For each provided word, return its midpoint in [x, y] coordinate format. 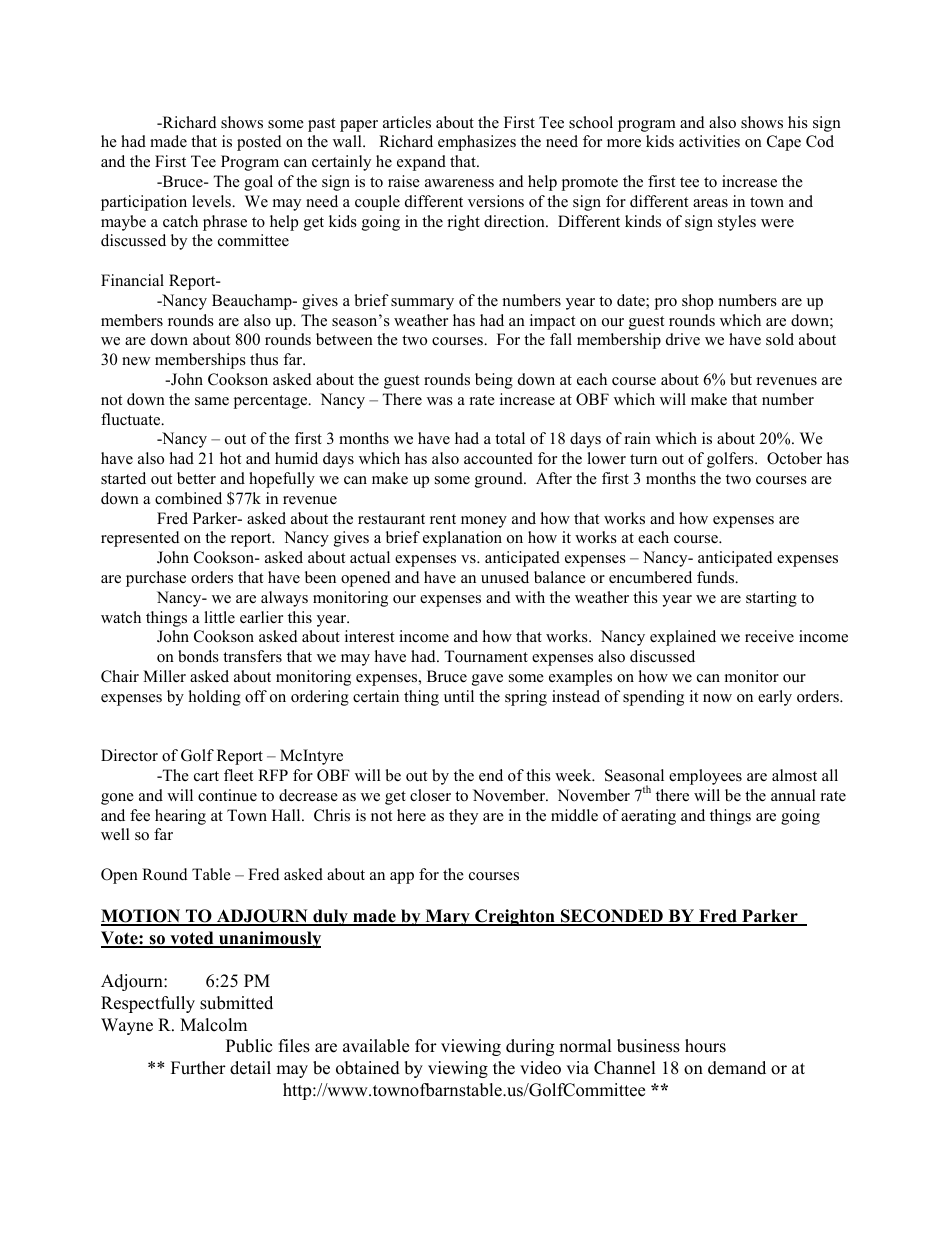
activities [709, 141]
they [463, 817]
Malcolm [213, 1025]
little [219, 617]
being [494, 381]
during [530, 1047]
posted [259, 143]
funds [717, 577]
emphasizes [477, 143]
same [212, 401]
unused [505, 577]
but [741, 379]
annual [793, 795]
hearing [180, 817]
